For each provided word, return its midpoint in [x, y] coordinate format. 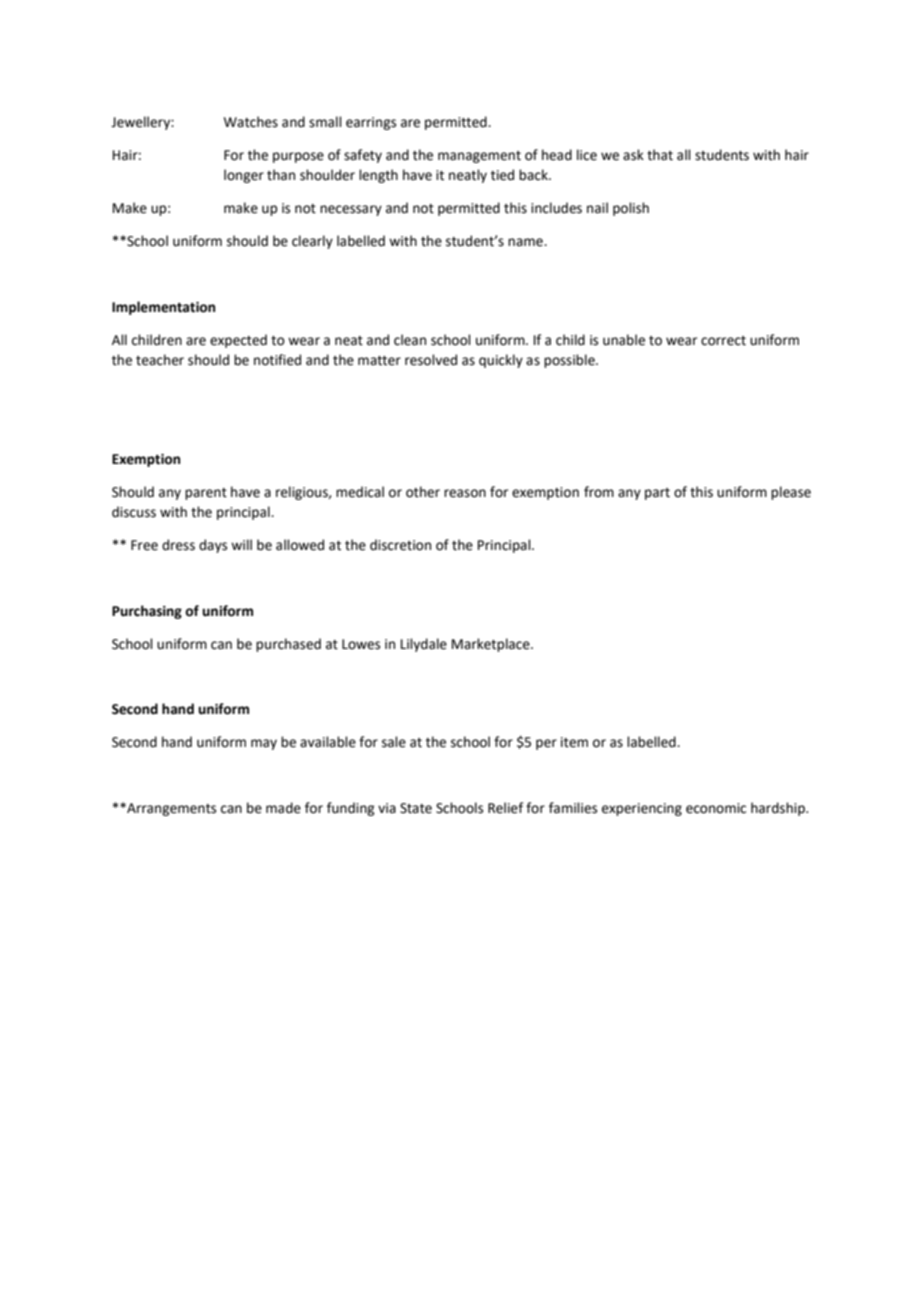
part [657, 494]
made [283, 808]
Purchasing [147, 612]
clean [410, 340]
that [660, 155]
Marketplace [492, 645]
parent [206, 494]
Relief [505, 808]
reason [465, 493]
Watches [251, 122]
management [479, 157]
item [574, 742]
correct [723, 341]
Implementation [163, 308]
